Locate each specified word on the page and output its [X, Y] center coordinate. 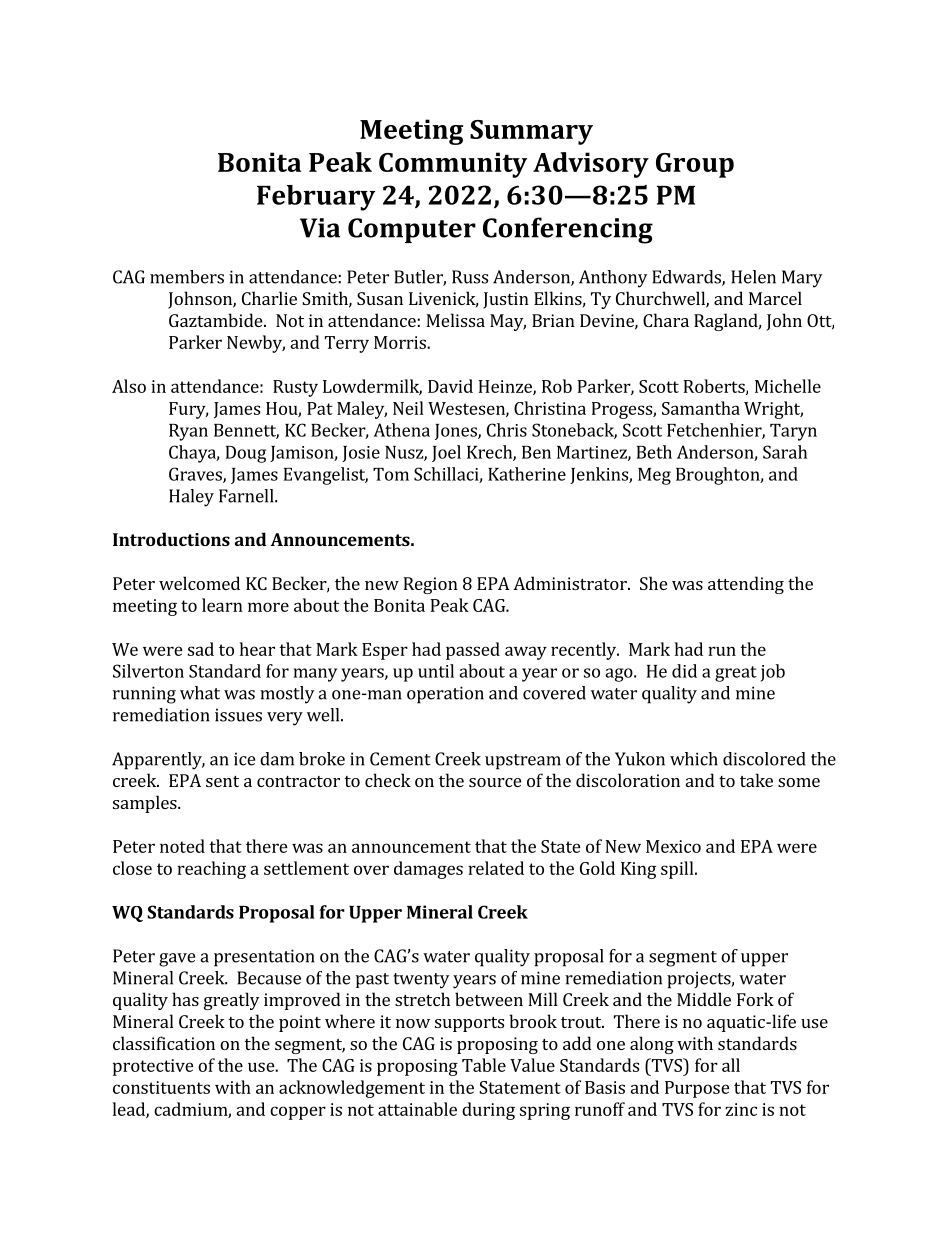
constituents [161, 1087]
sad [201, 649]
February [316, 198]
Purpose [697, 1089]
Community [453, 165]
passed [473, 651]
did [684, 671]
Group [695, 165]
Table [484, 1065]
